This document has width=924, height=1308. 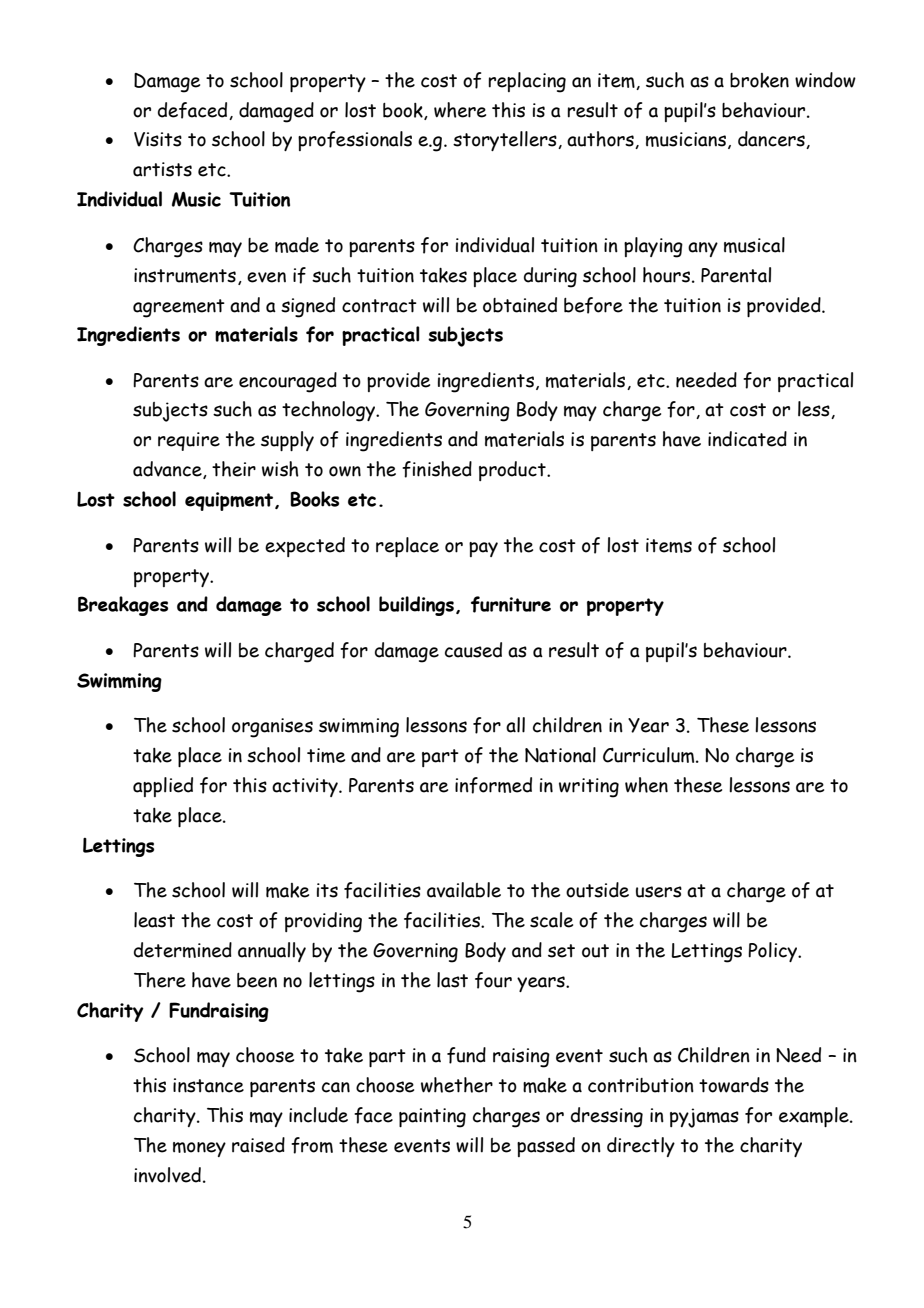 What do you see at coordinates (493, 785) in the document?
I see `informed` at bounding box center [493, 785].
